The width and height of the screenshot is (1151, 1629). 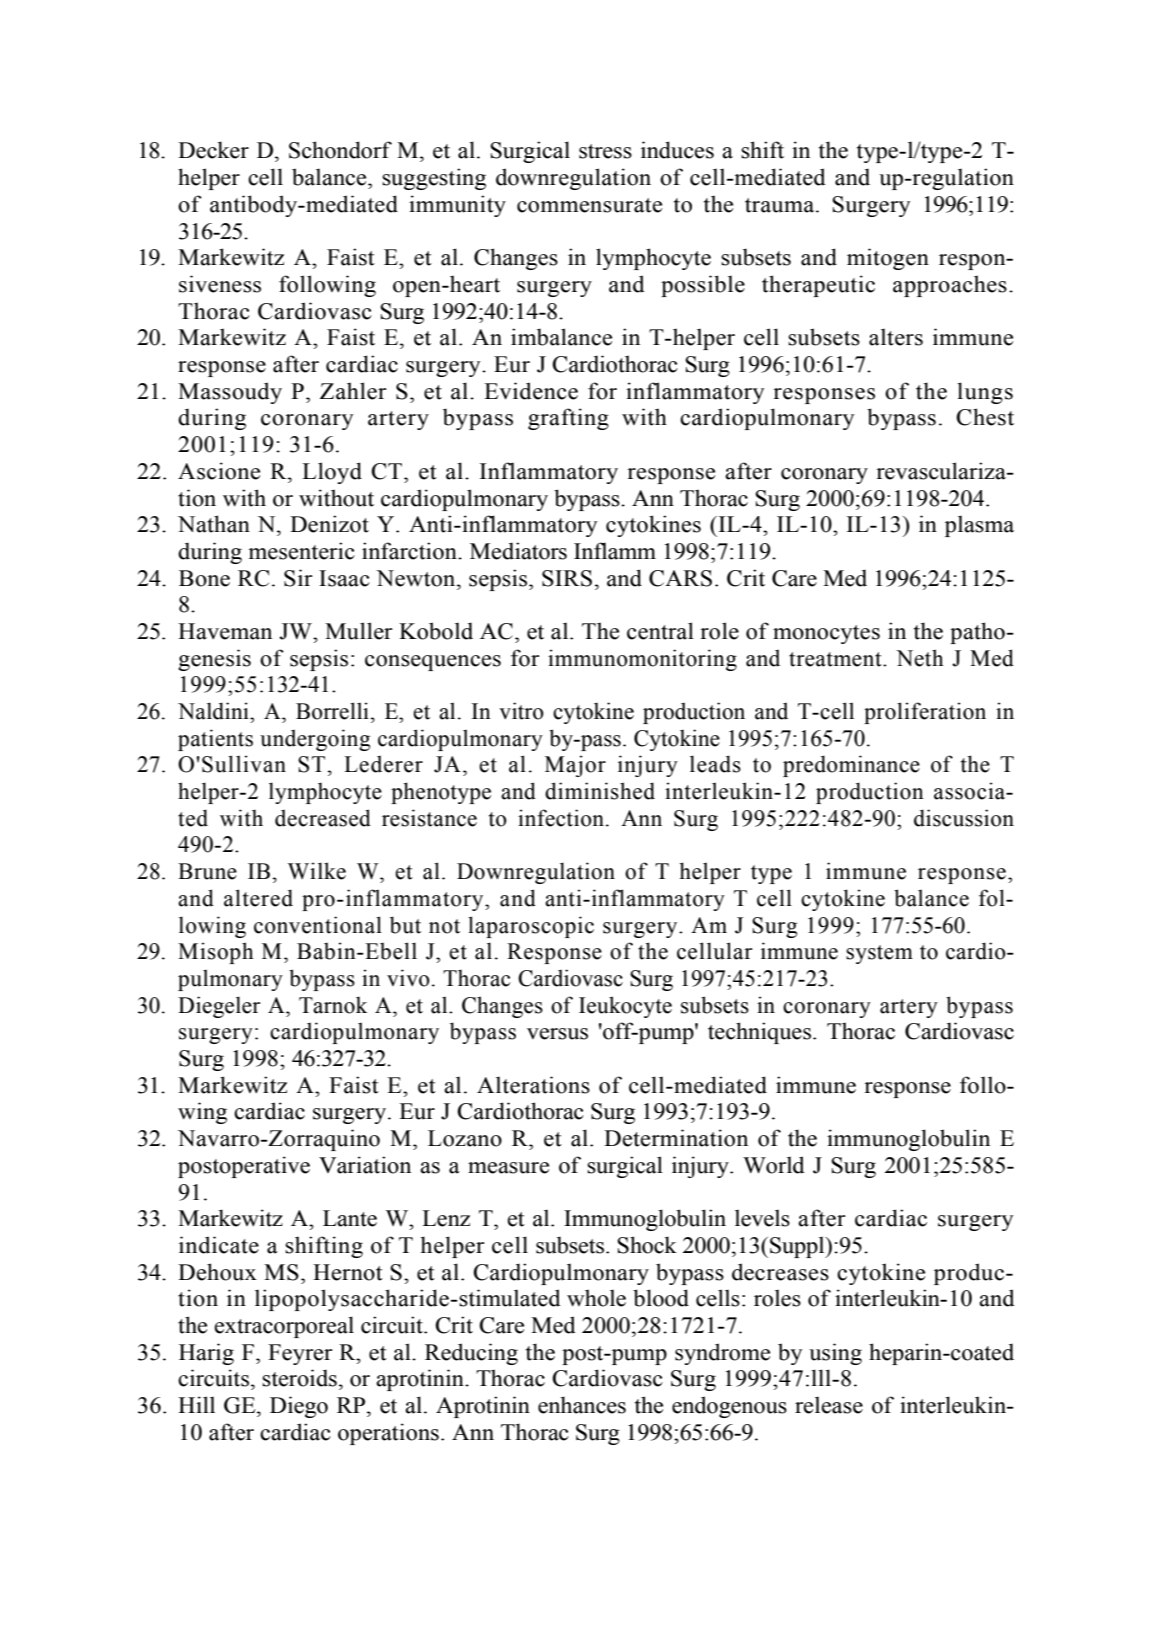 What do you see at coordinates (979, 526) in the screenshot?
I see `plasma` at bounding box center [979, 526].
